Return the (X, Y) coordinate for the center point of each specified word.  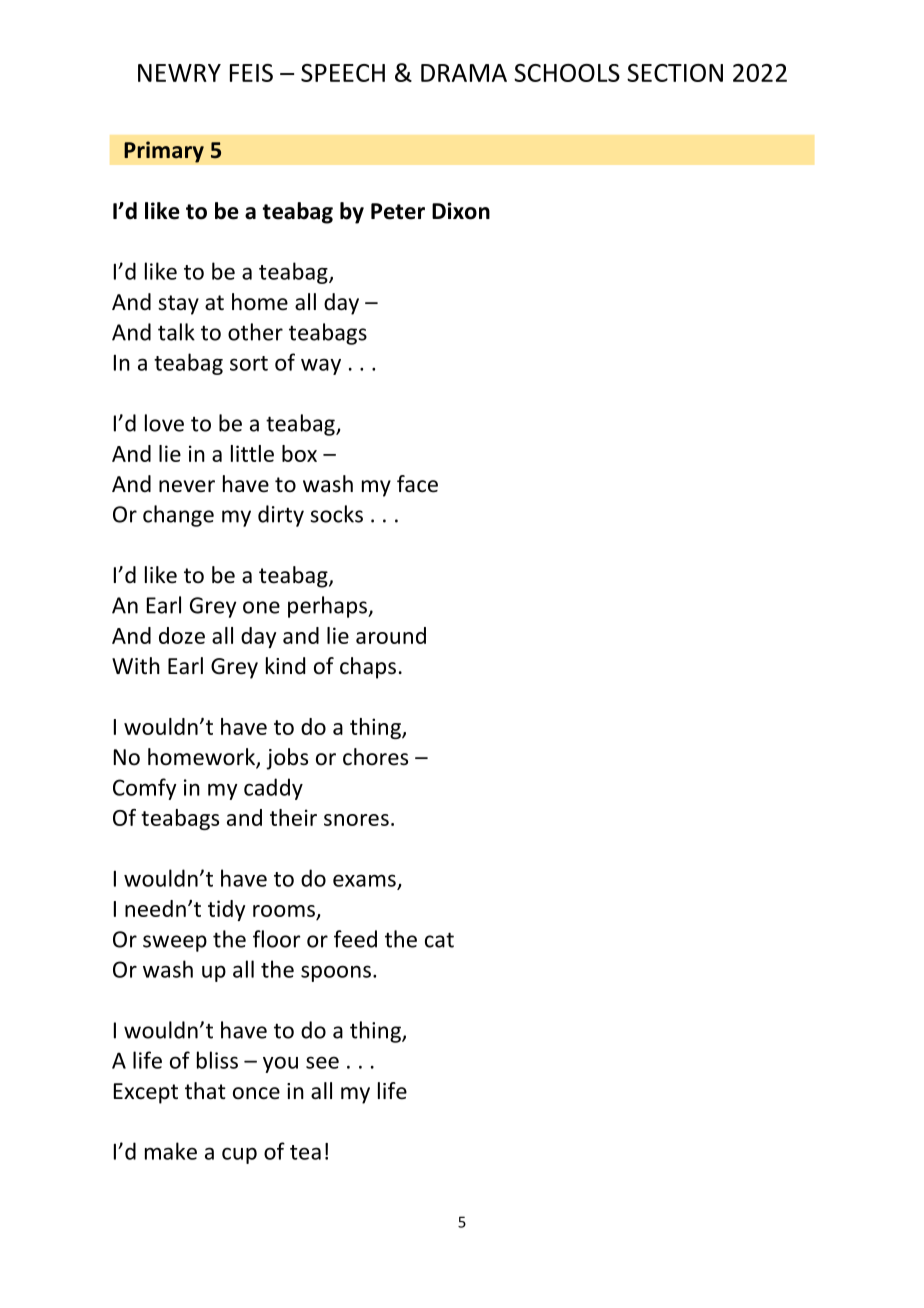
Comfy (145, 789)
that (205, 1091)
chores (375, 757)
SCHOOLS (567, 73)
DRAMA (464, 73)
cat (439, 940)
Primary (164, 152)
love (164, 423)
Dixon (461, 211)
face (417, 484)
